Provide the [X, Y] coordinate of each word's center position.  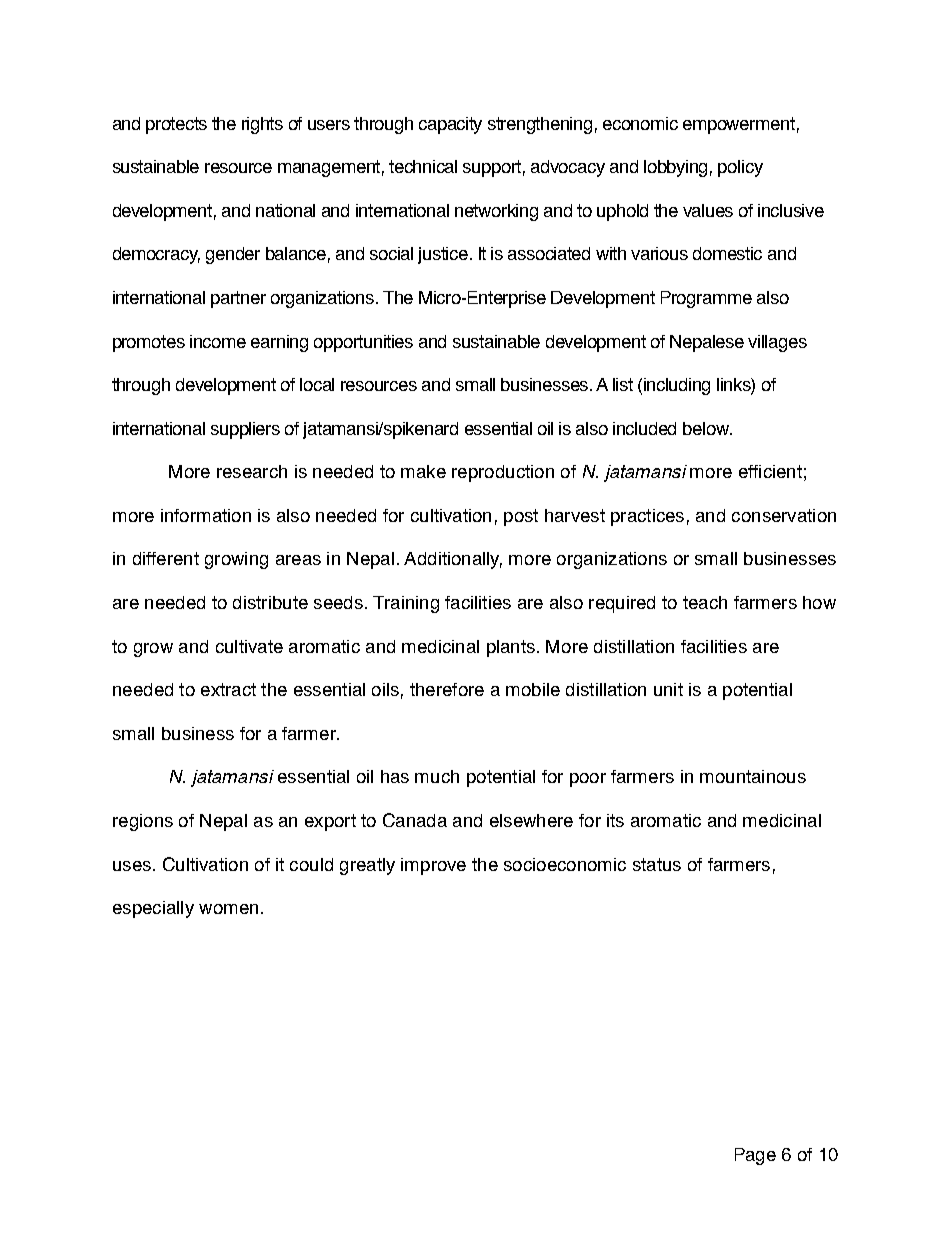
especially [153, 909]
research [252, 471]
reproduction [503, 473]
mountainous [753, 776]
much [437, 776]
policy [740, 168]
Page [755, 1156]
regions [143, 822]
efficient [770, 471]
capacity [450, 125]
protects [176, 125]
